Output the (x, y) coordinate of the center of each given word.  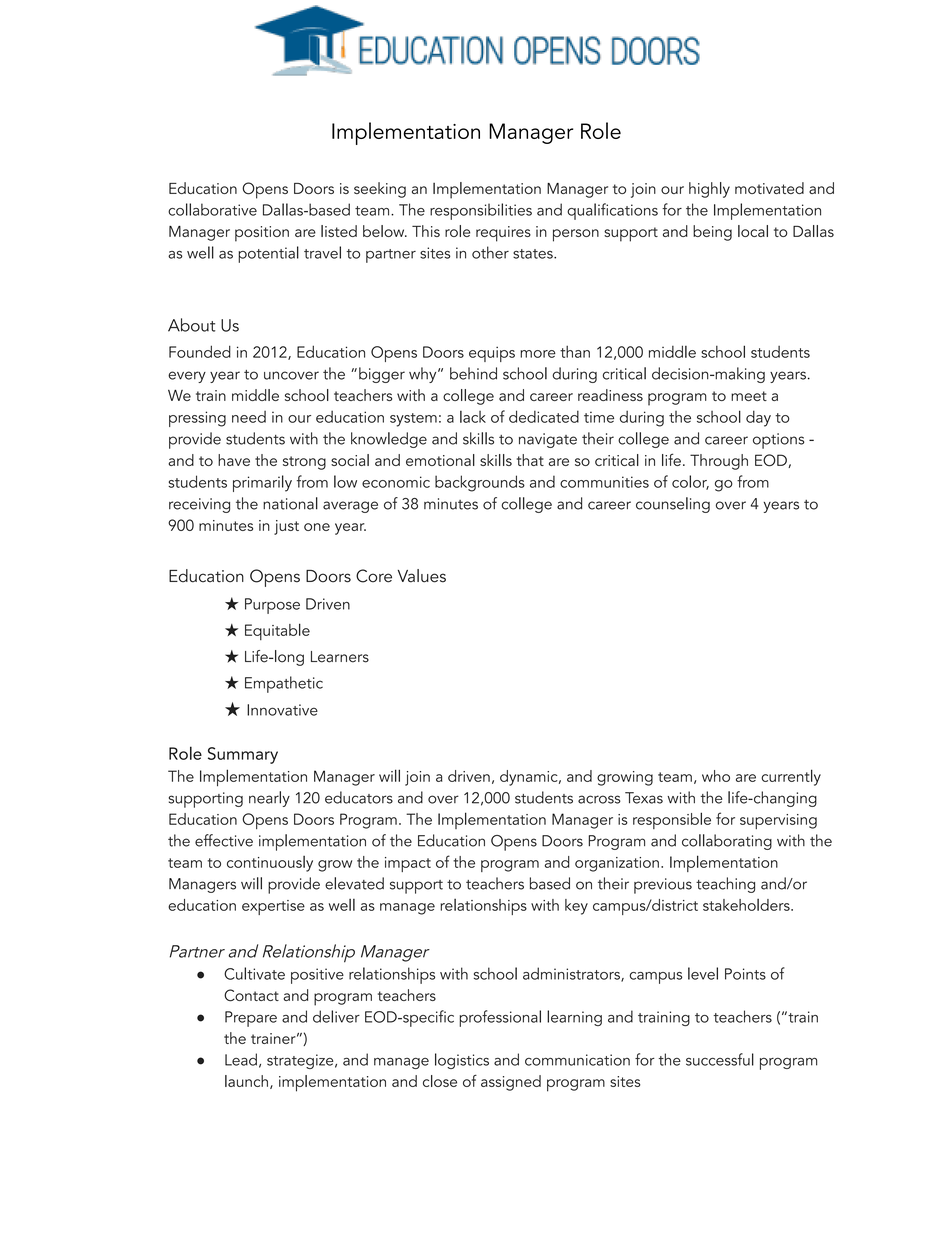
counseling (673, 505)
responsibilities (481, 211)
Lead (241, 1059)
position (262, 234)
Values (422, 576)
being (712, 233)
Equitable (277, 631)
